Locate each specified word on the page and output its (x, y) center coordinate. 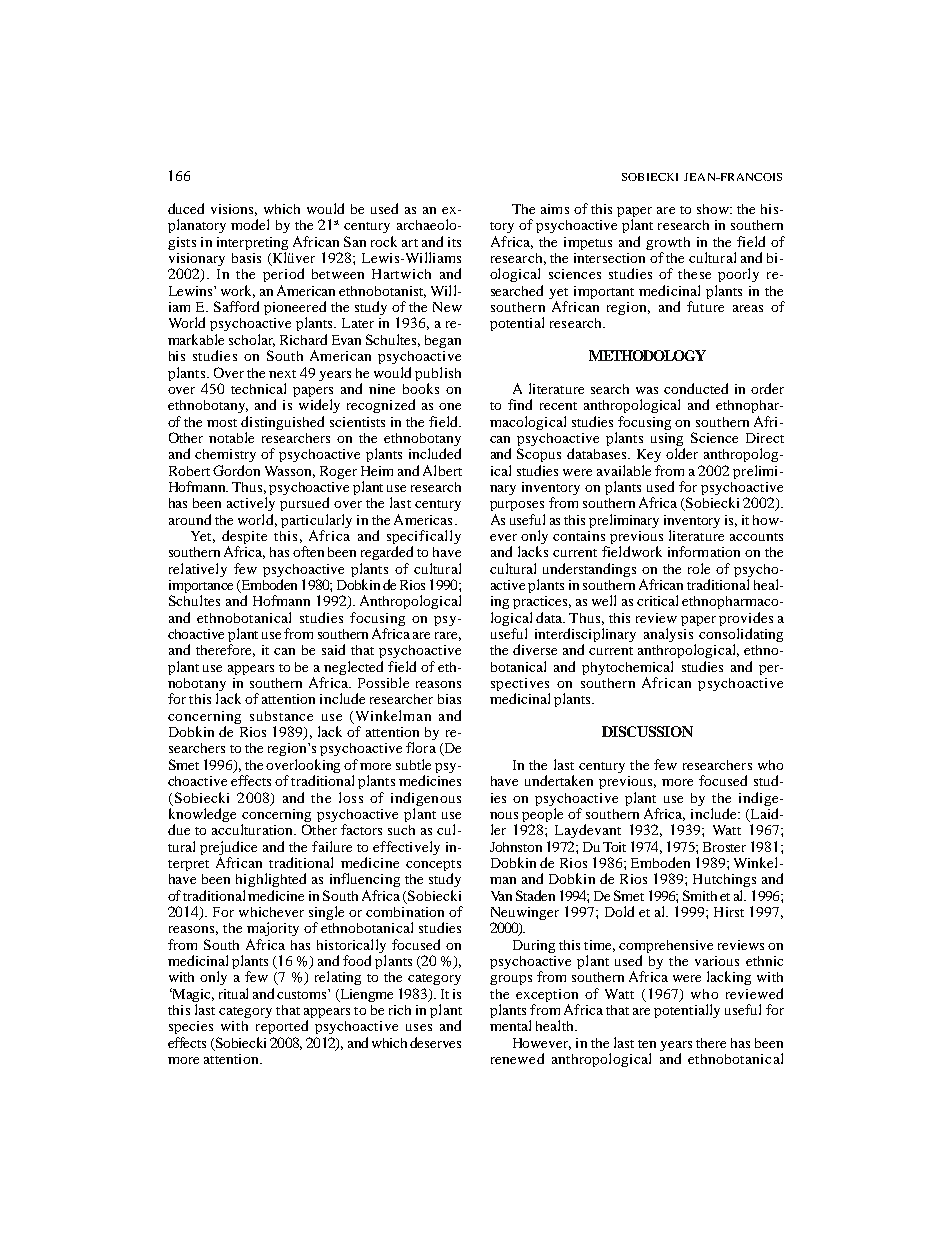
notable (231, 437)
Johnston (516, 847)
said (333, 649)
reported (282, 1027)
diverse (535, 649)
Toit (614, 847)
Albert (442, 470)
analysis (668, 635)
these (694, 274)
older (682, 453)
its (454, 242)
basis (246, 258)
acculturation (253, 829)
